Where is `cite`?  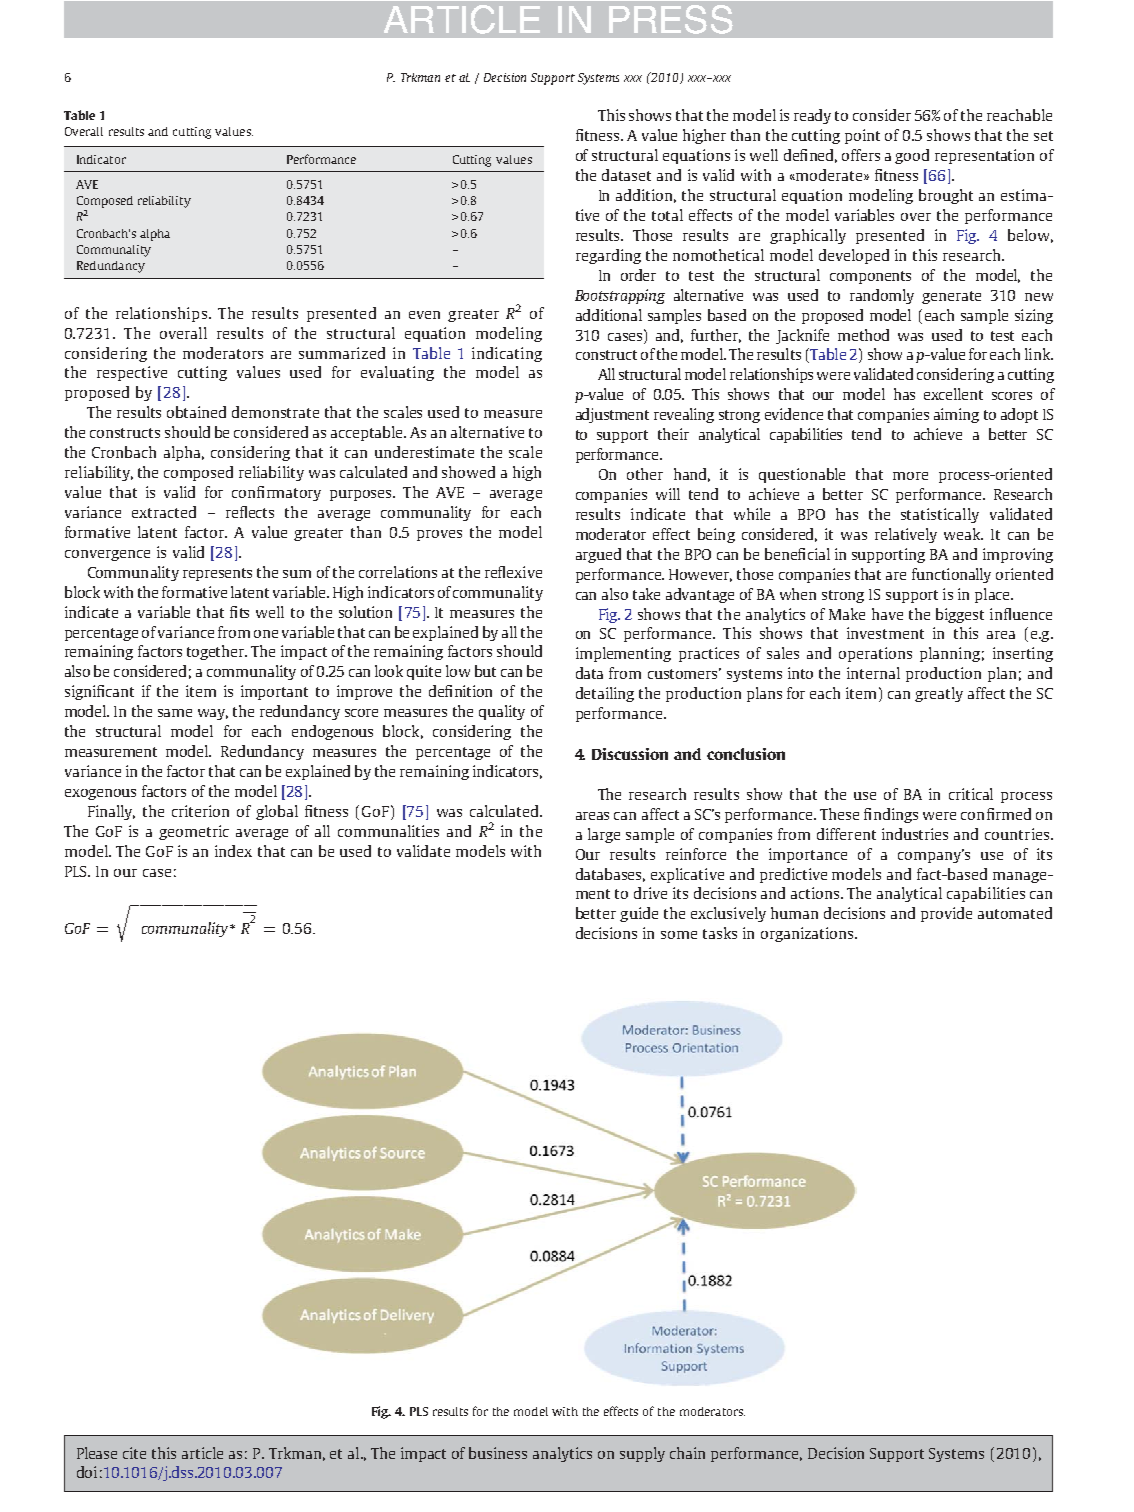
cite is located at coordinates (134, 1453).
